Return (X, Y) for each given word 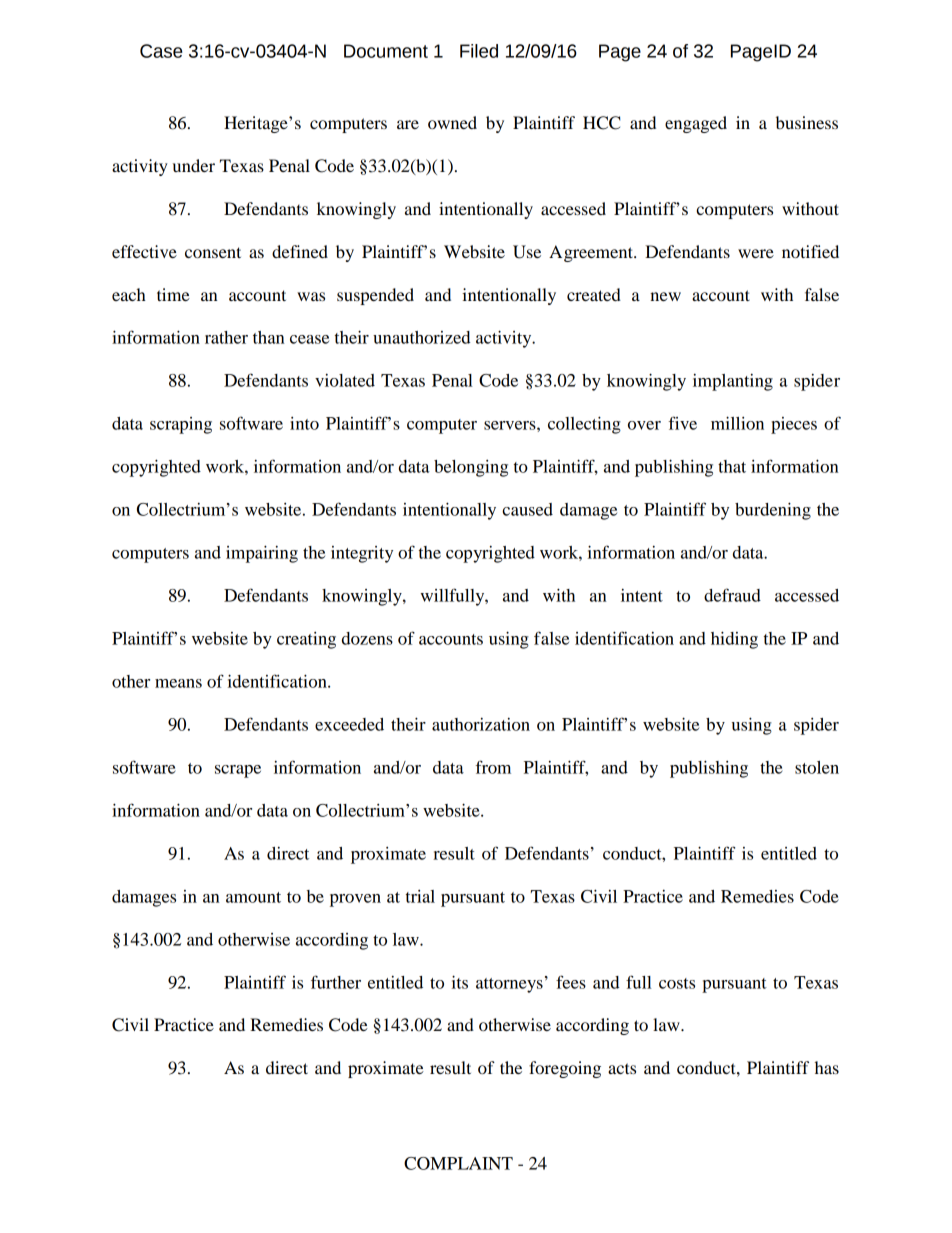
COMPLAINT (458, 1163)
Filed (479, 51)
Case (161, 51)
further (336, 982)
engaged (696, 124)
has (827, 1067)
